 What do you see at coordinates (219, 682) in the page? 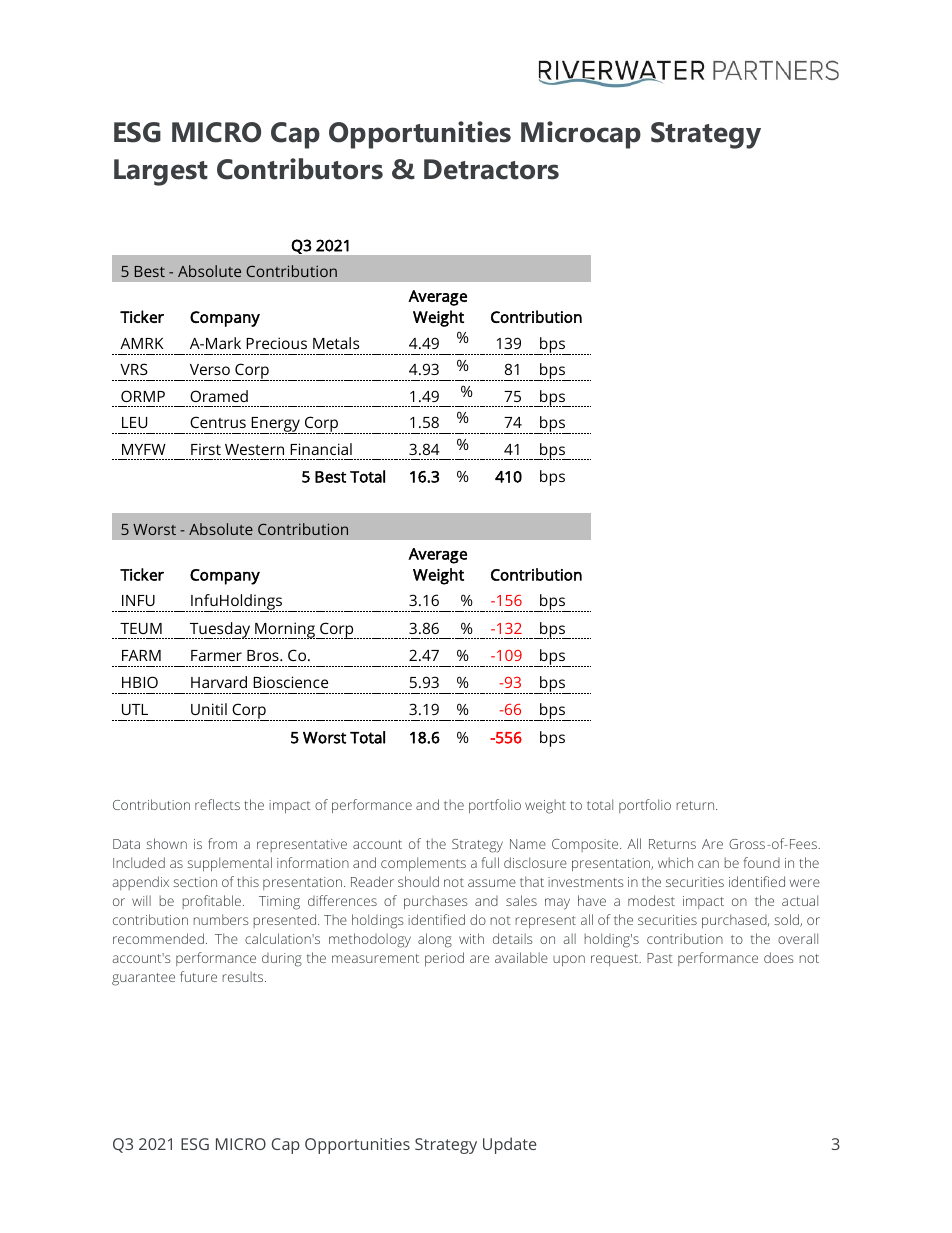
I see `Harvard` at bounding box center [219, 682].
